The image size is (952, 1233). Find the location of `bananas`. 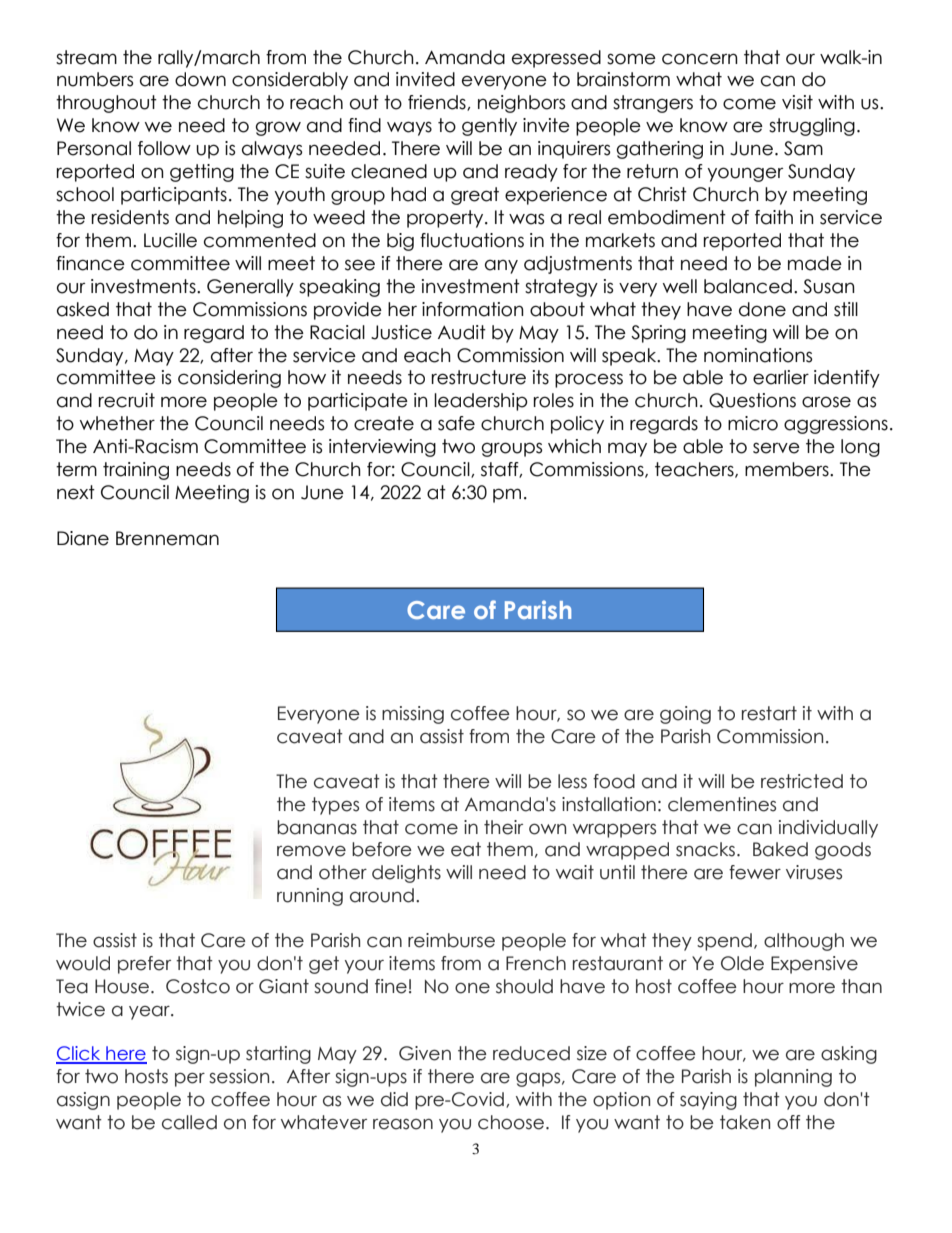

bananas is located at coordinates (317, 827).
